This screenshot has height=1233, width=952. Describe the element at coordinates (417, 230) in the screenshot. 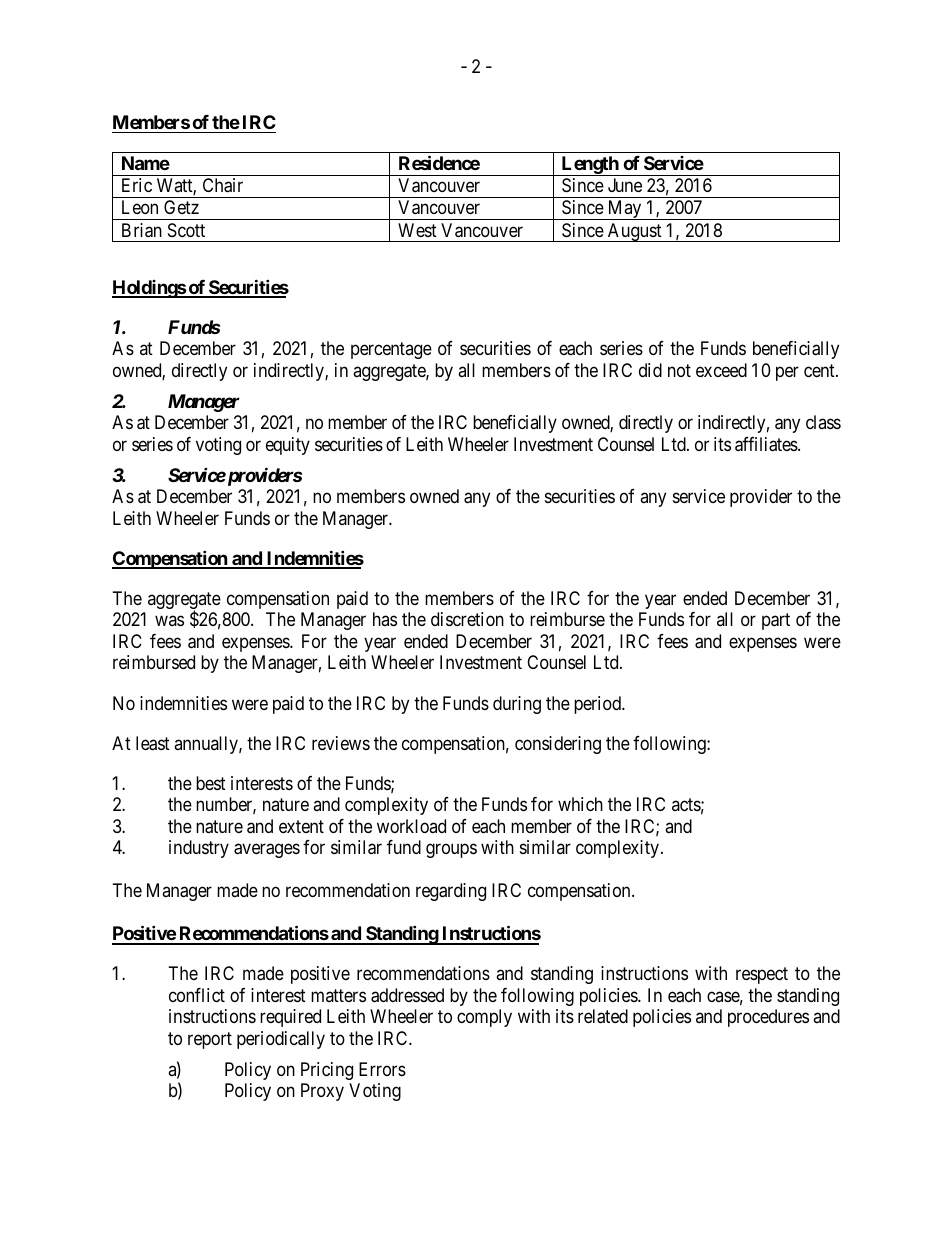

I see `West` at that location.
